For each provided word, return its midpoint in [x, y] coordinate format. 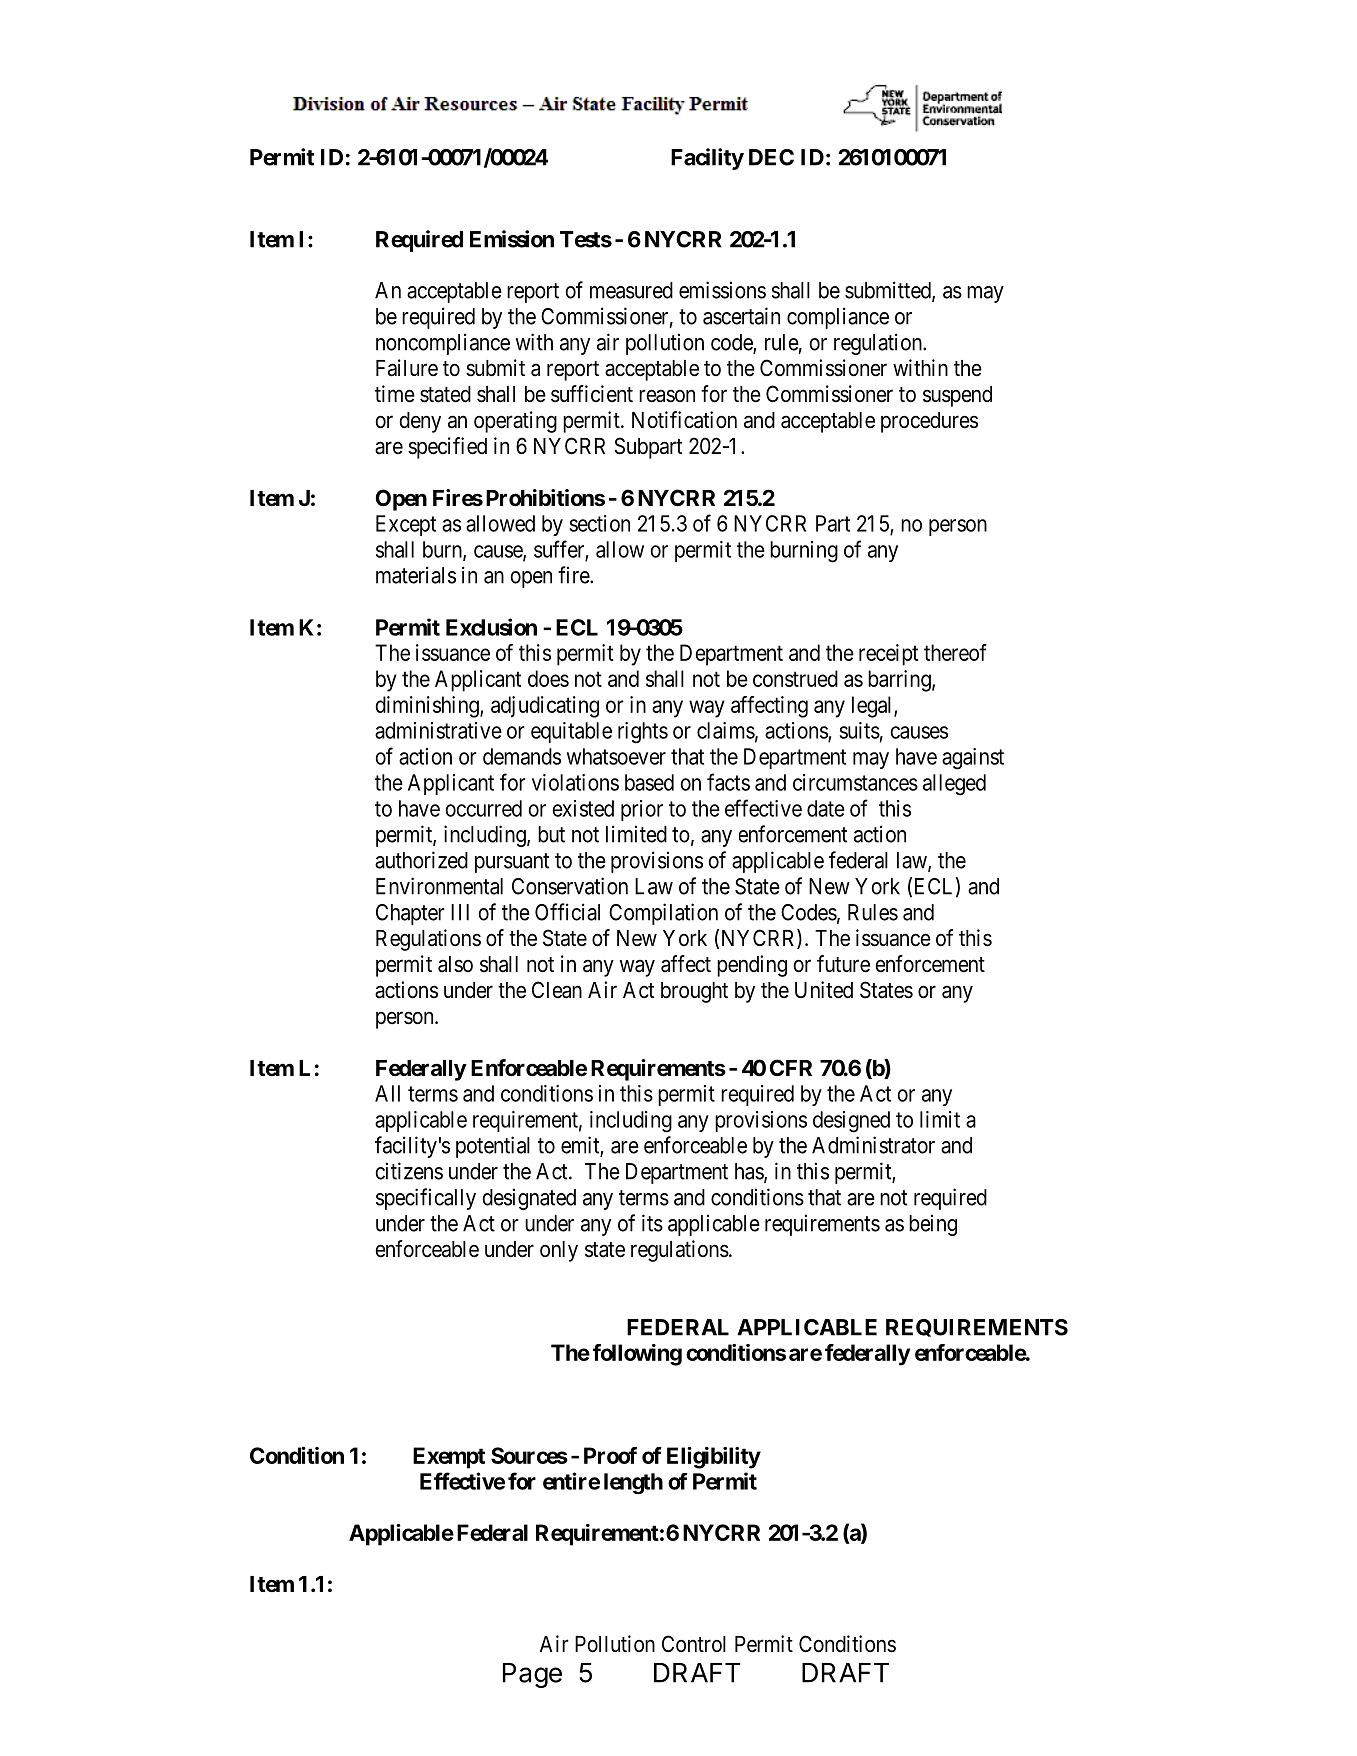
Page [532, 1675]
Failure [407, 368]
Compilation [663, 914]
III [460, 912]
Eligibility [714, 1458]
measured [631, 290]
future [843, 964]
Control [694, 1643]
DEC [771, 157]
